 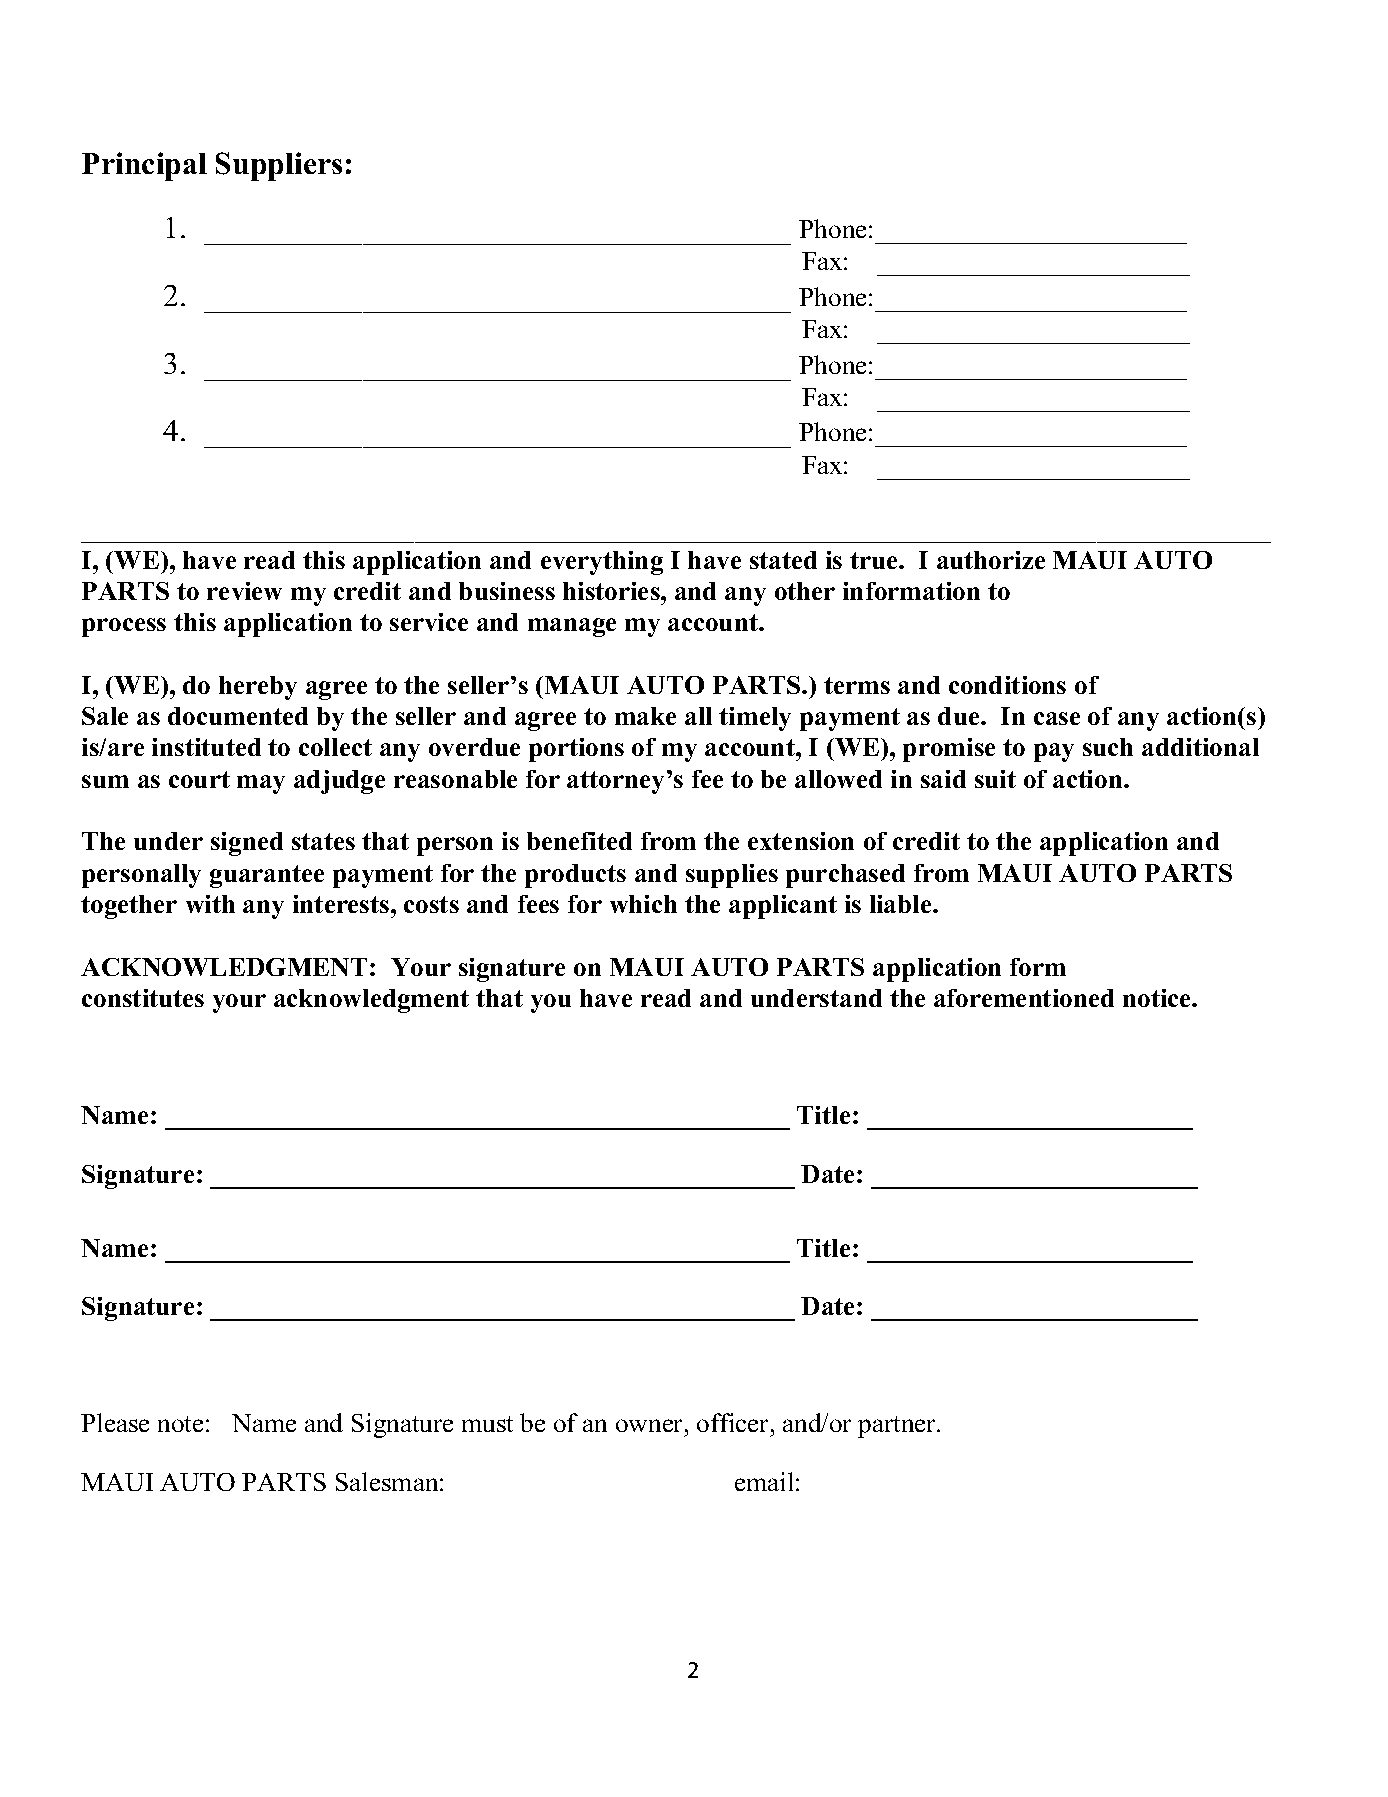 I want to click on Principal, so click(x=144, y=166).
